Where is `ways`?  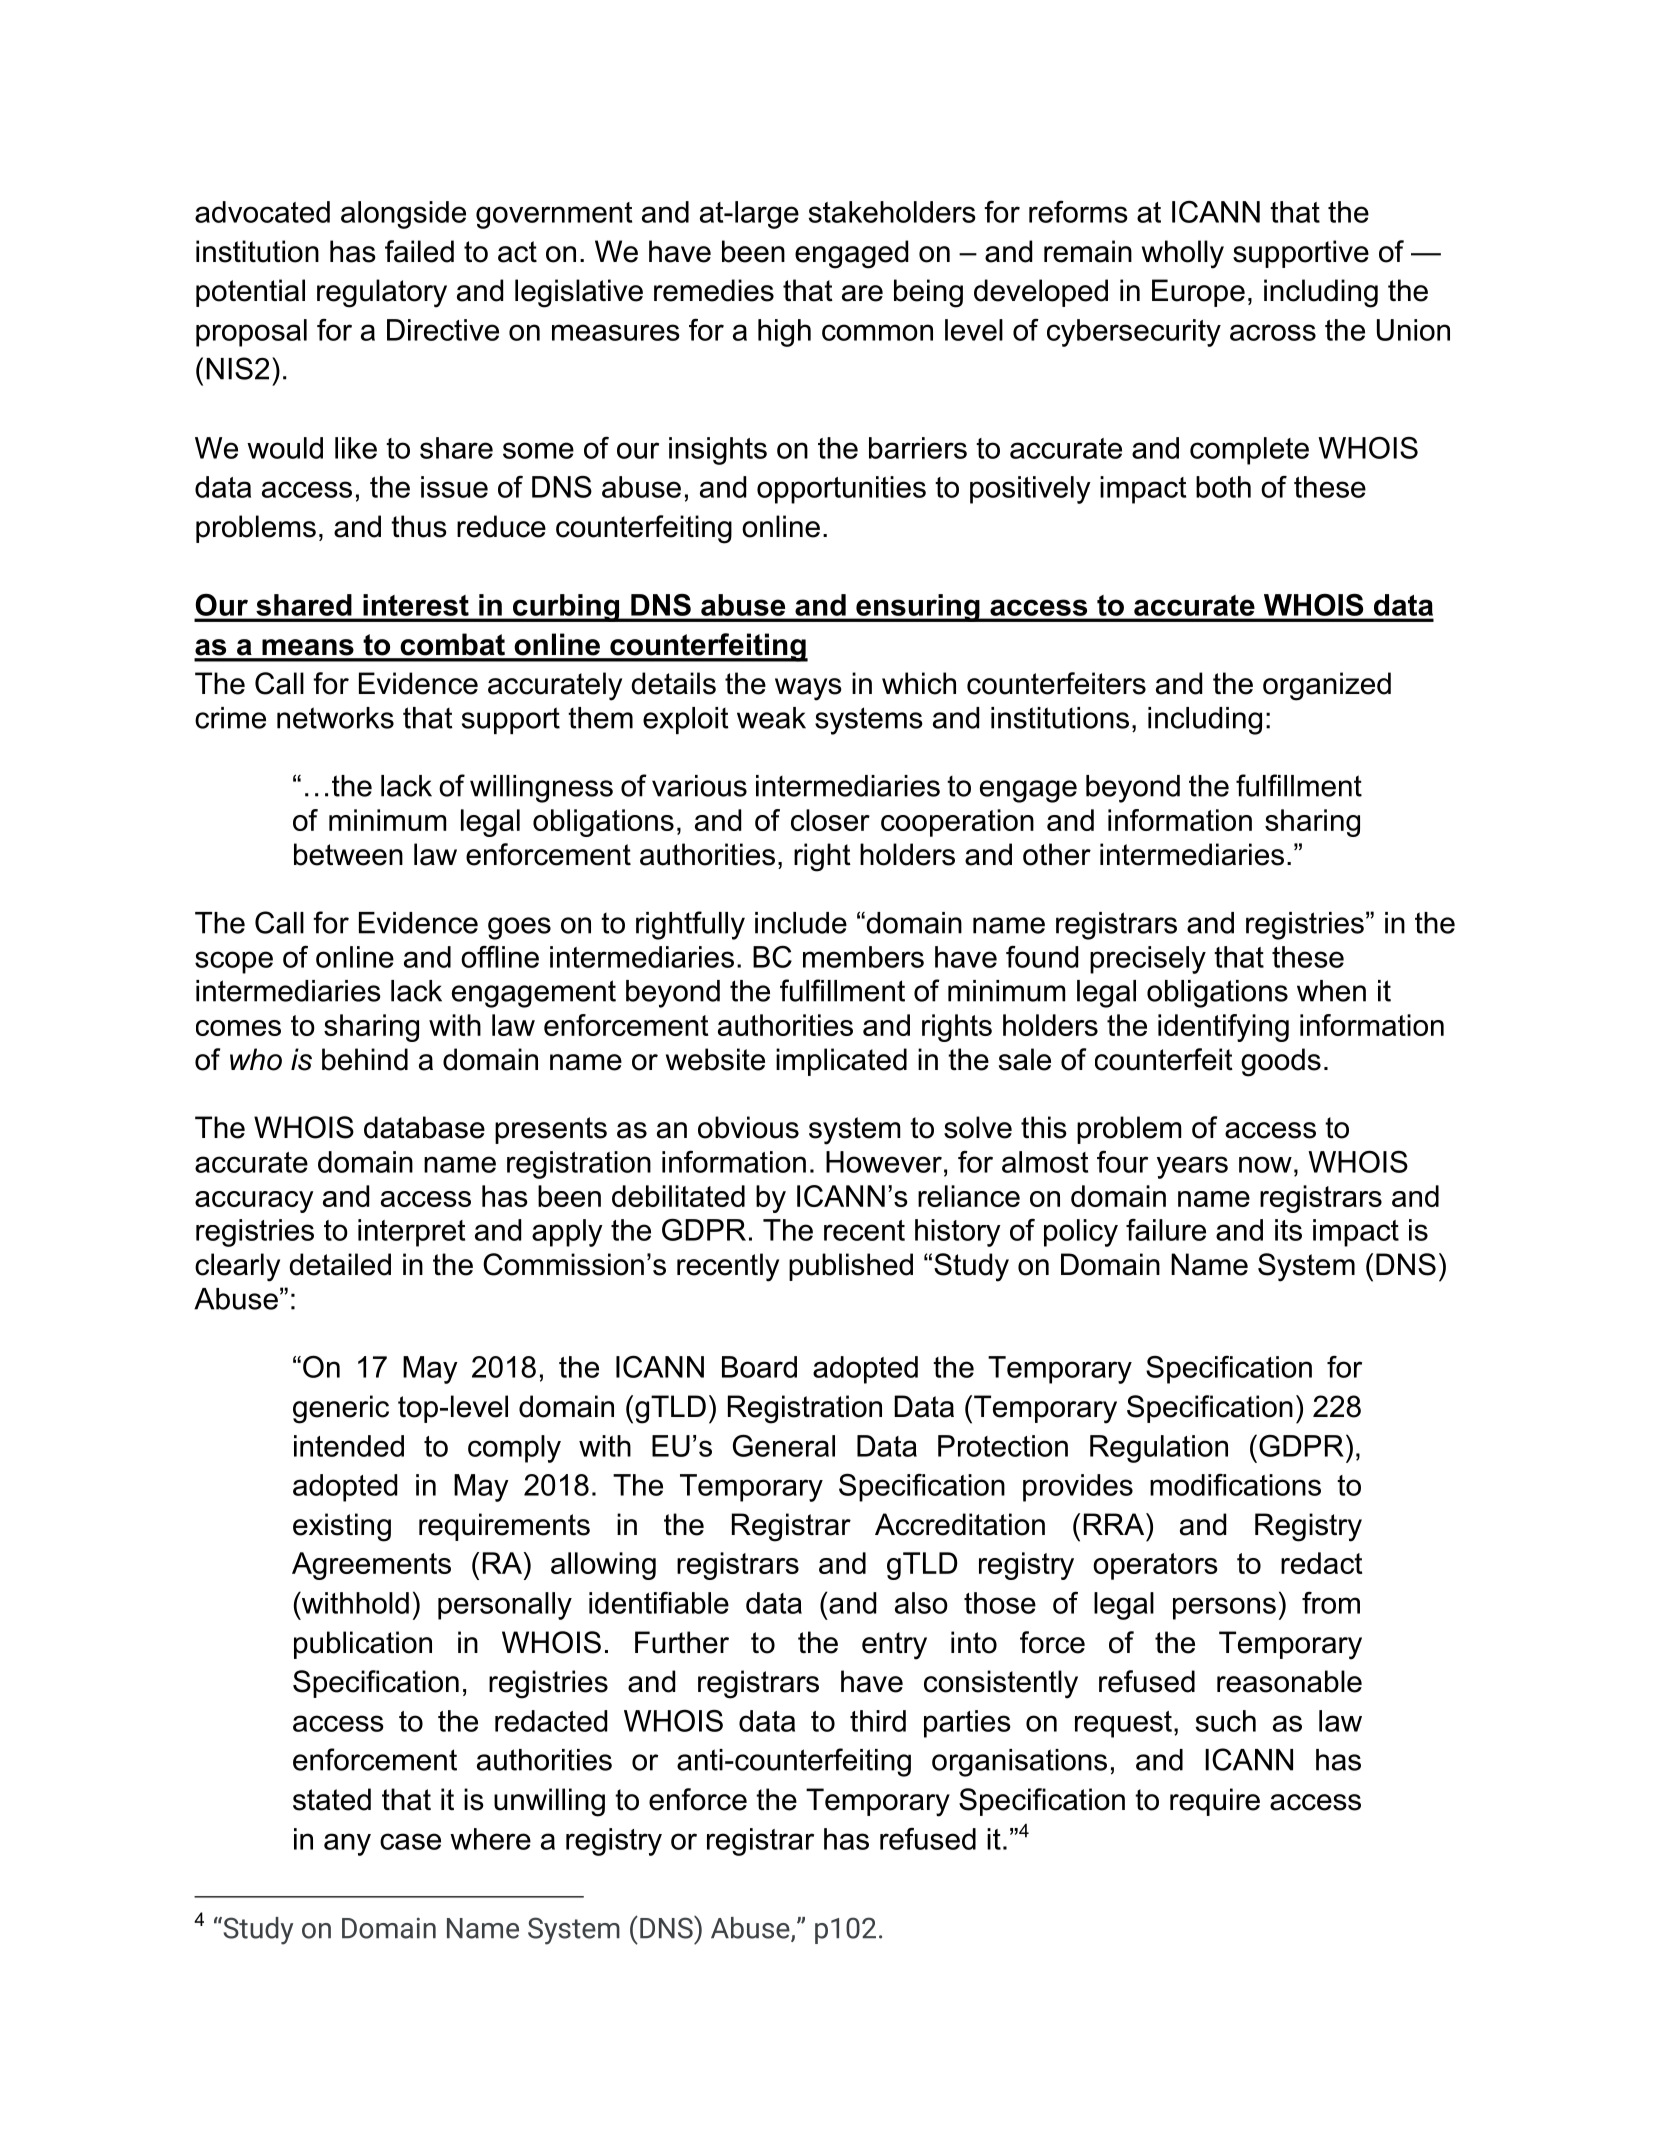
ways is located at coordinates (808, 689).
